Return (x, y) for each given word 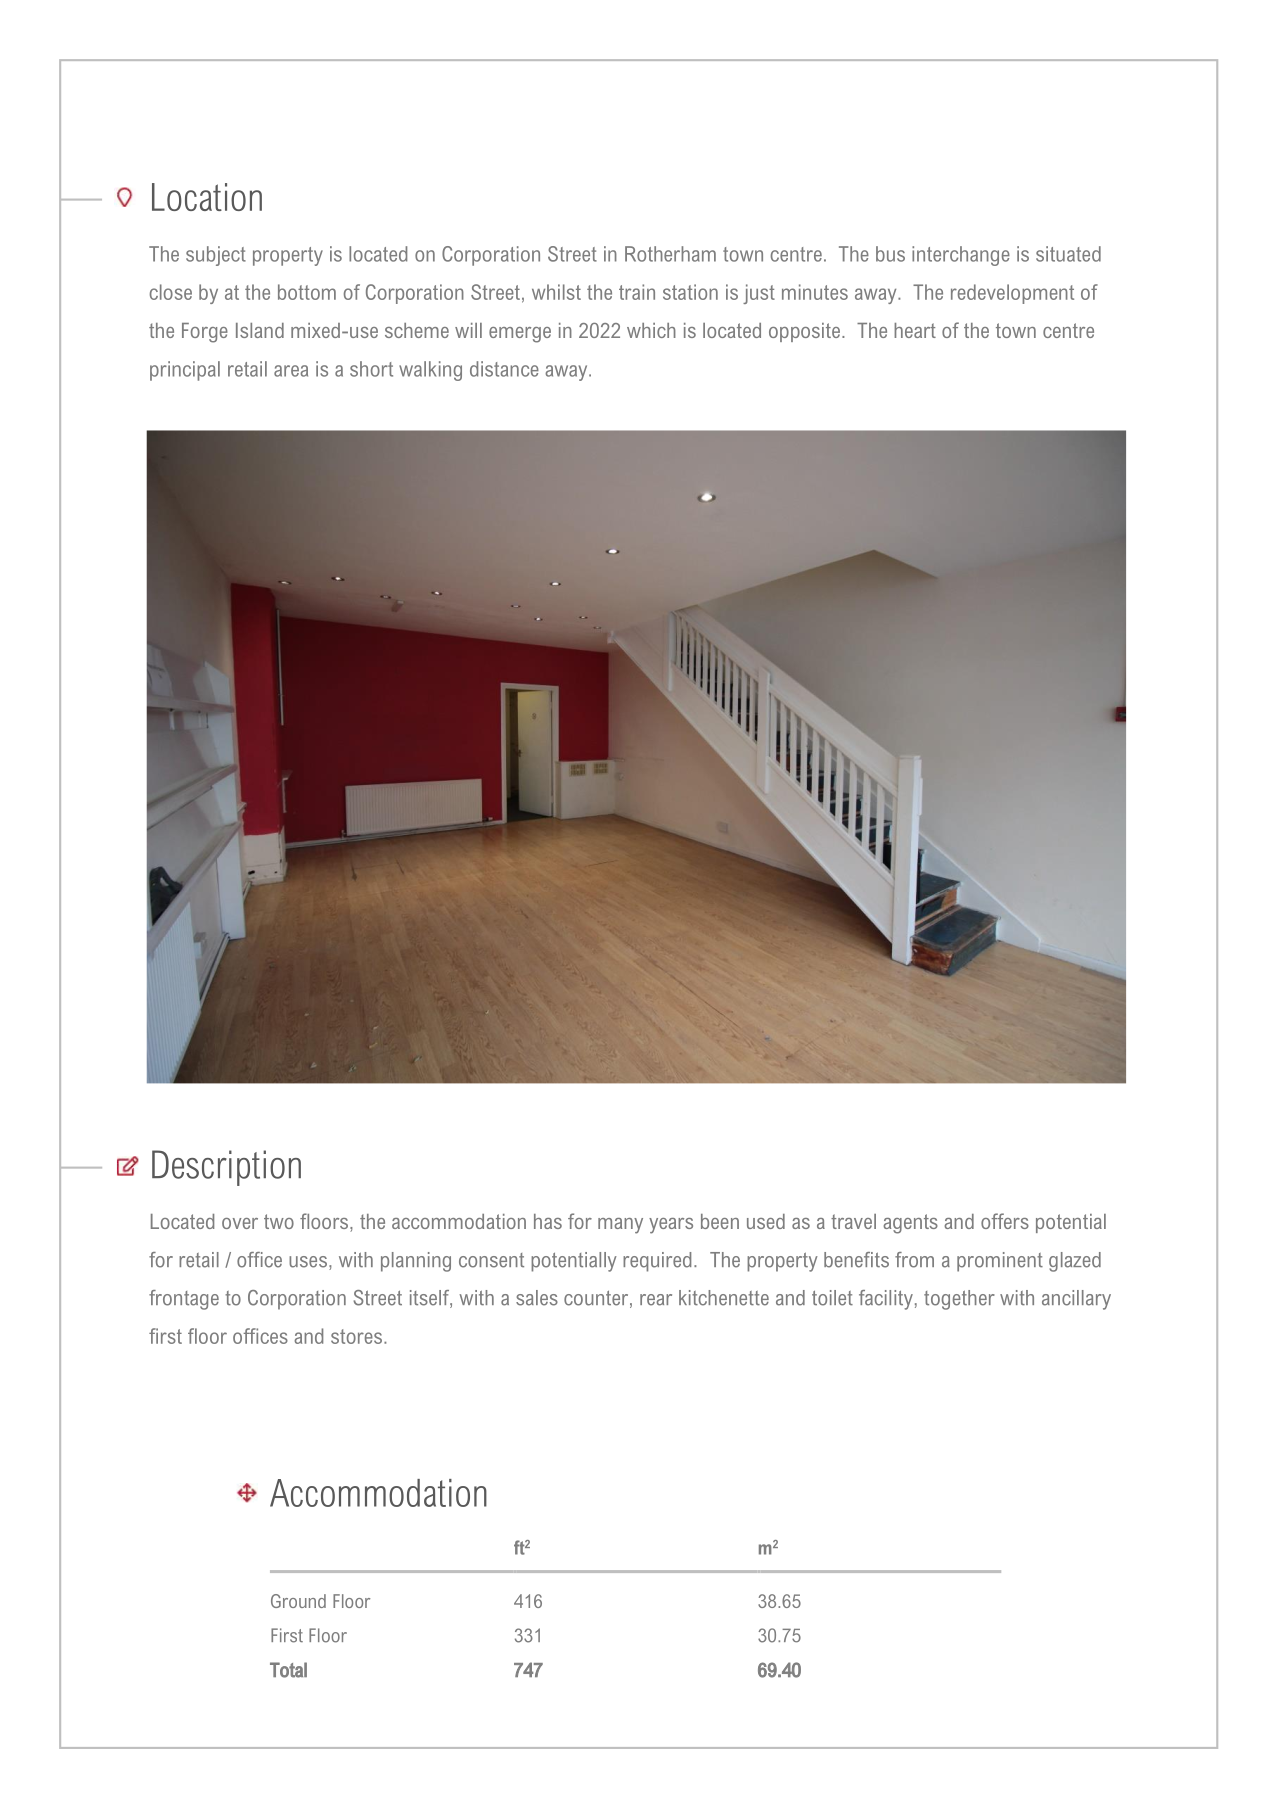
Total (288, 1670)
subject (216, 256)
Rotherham (670, 254)
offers (1005, 1221)
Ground (298, 1601)
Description (226, 1168)
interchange (961, 256)
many (620, 1226)
